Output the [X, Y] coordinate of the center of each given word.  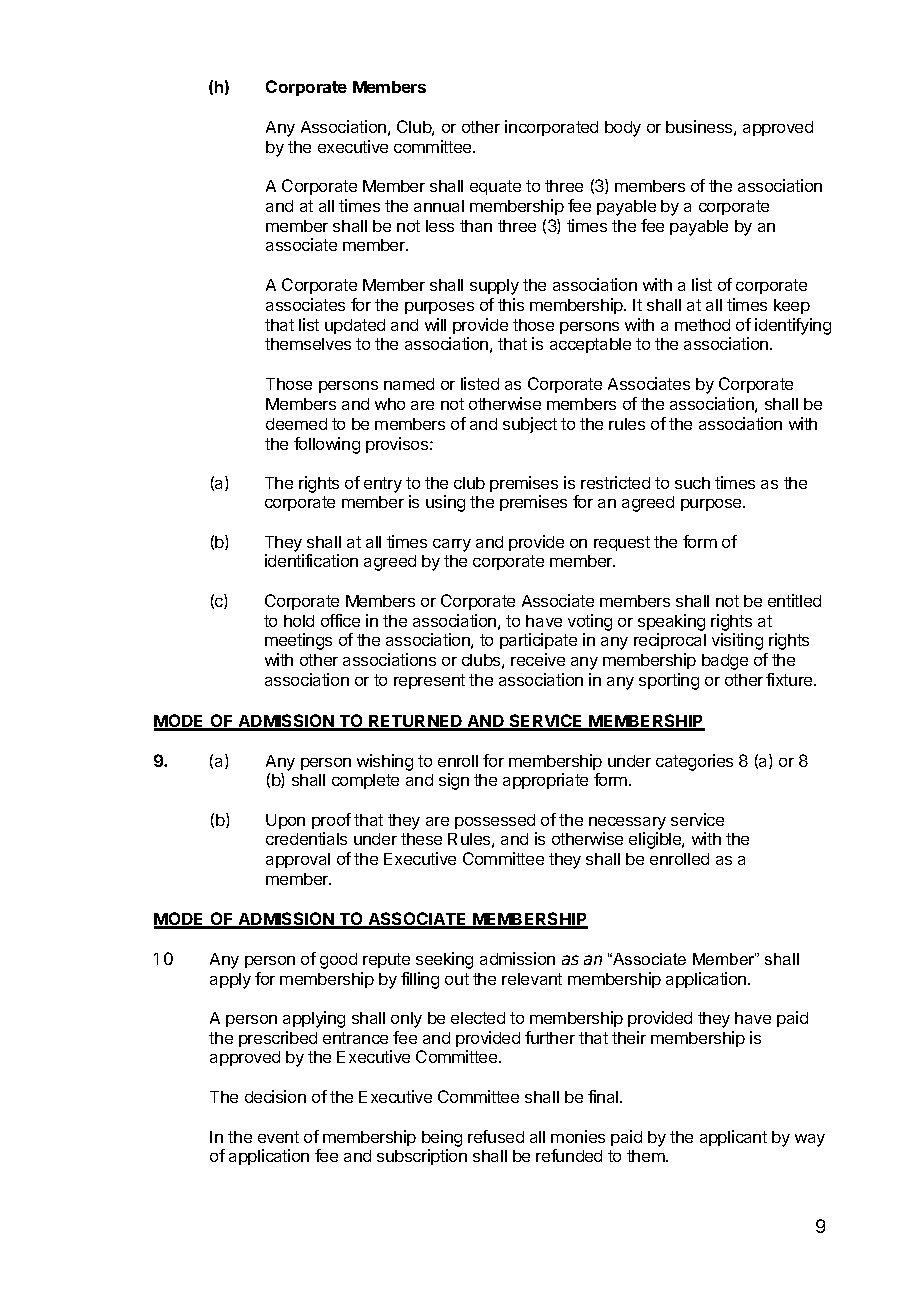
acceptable [590, 345]
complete [365, 781]
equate [495, 187]
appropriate [545, 781]
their [629, 1037]
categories [694, 762]
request [622, 543]
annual [439, 206]
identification [311, 560]
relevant [532, 979]
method [702, 325]
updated [355, 326]
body [623, 129]
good [338, 961]
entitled [794, 600]
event [278, 1137]
